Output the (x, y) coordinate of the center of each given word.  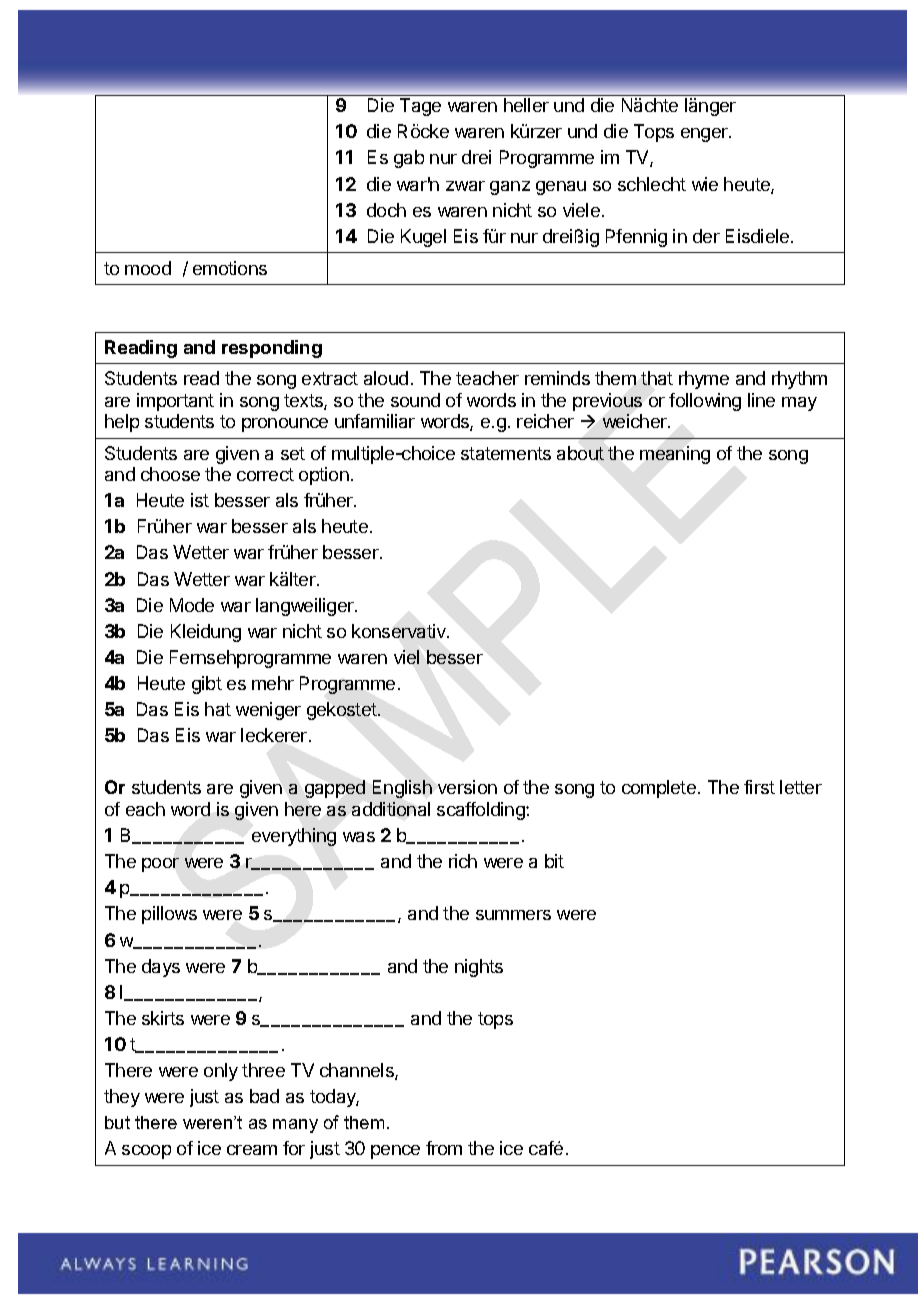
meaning (675, 455)
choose (170, 474)
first (759, 787)
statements (506, 453)
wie (705, 184)
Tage (420, 107)
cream (252, 1150)
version (467, 787)
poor (160, 865)
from (444, 1148)
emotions (230, 268)
